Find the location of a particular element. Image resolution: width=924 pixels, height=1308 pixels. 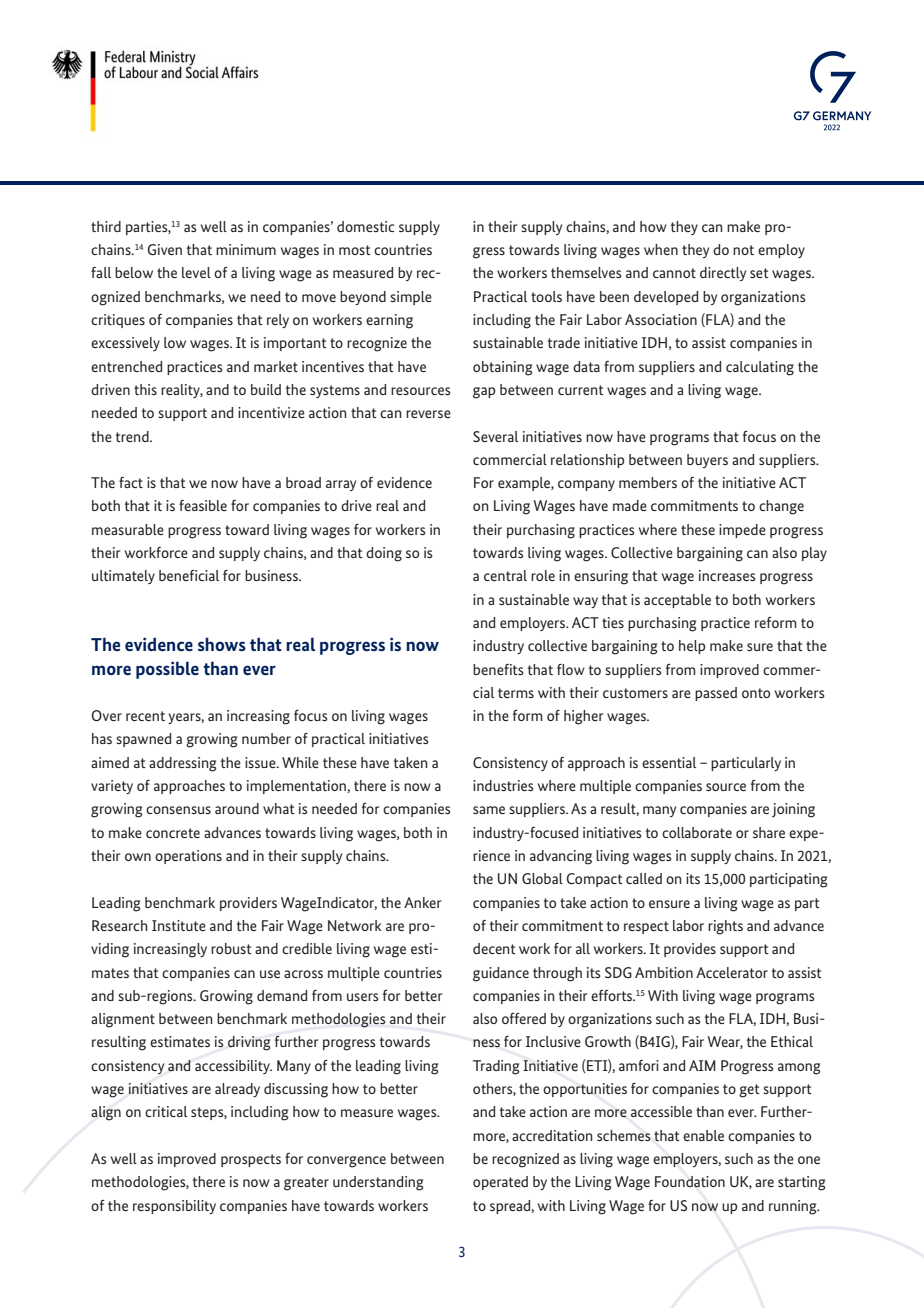

benefits is located at coordinates (498, 669).
